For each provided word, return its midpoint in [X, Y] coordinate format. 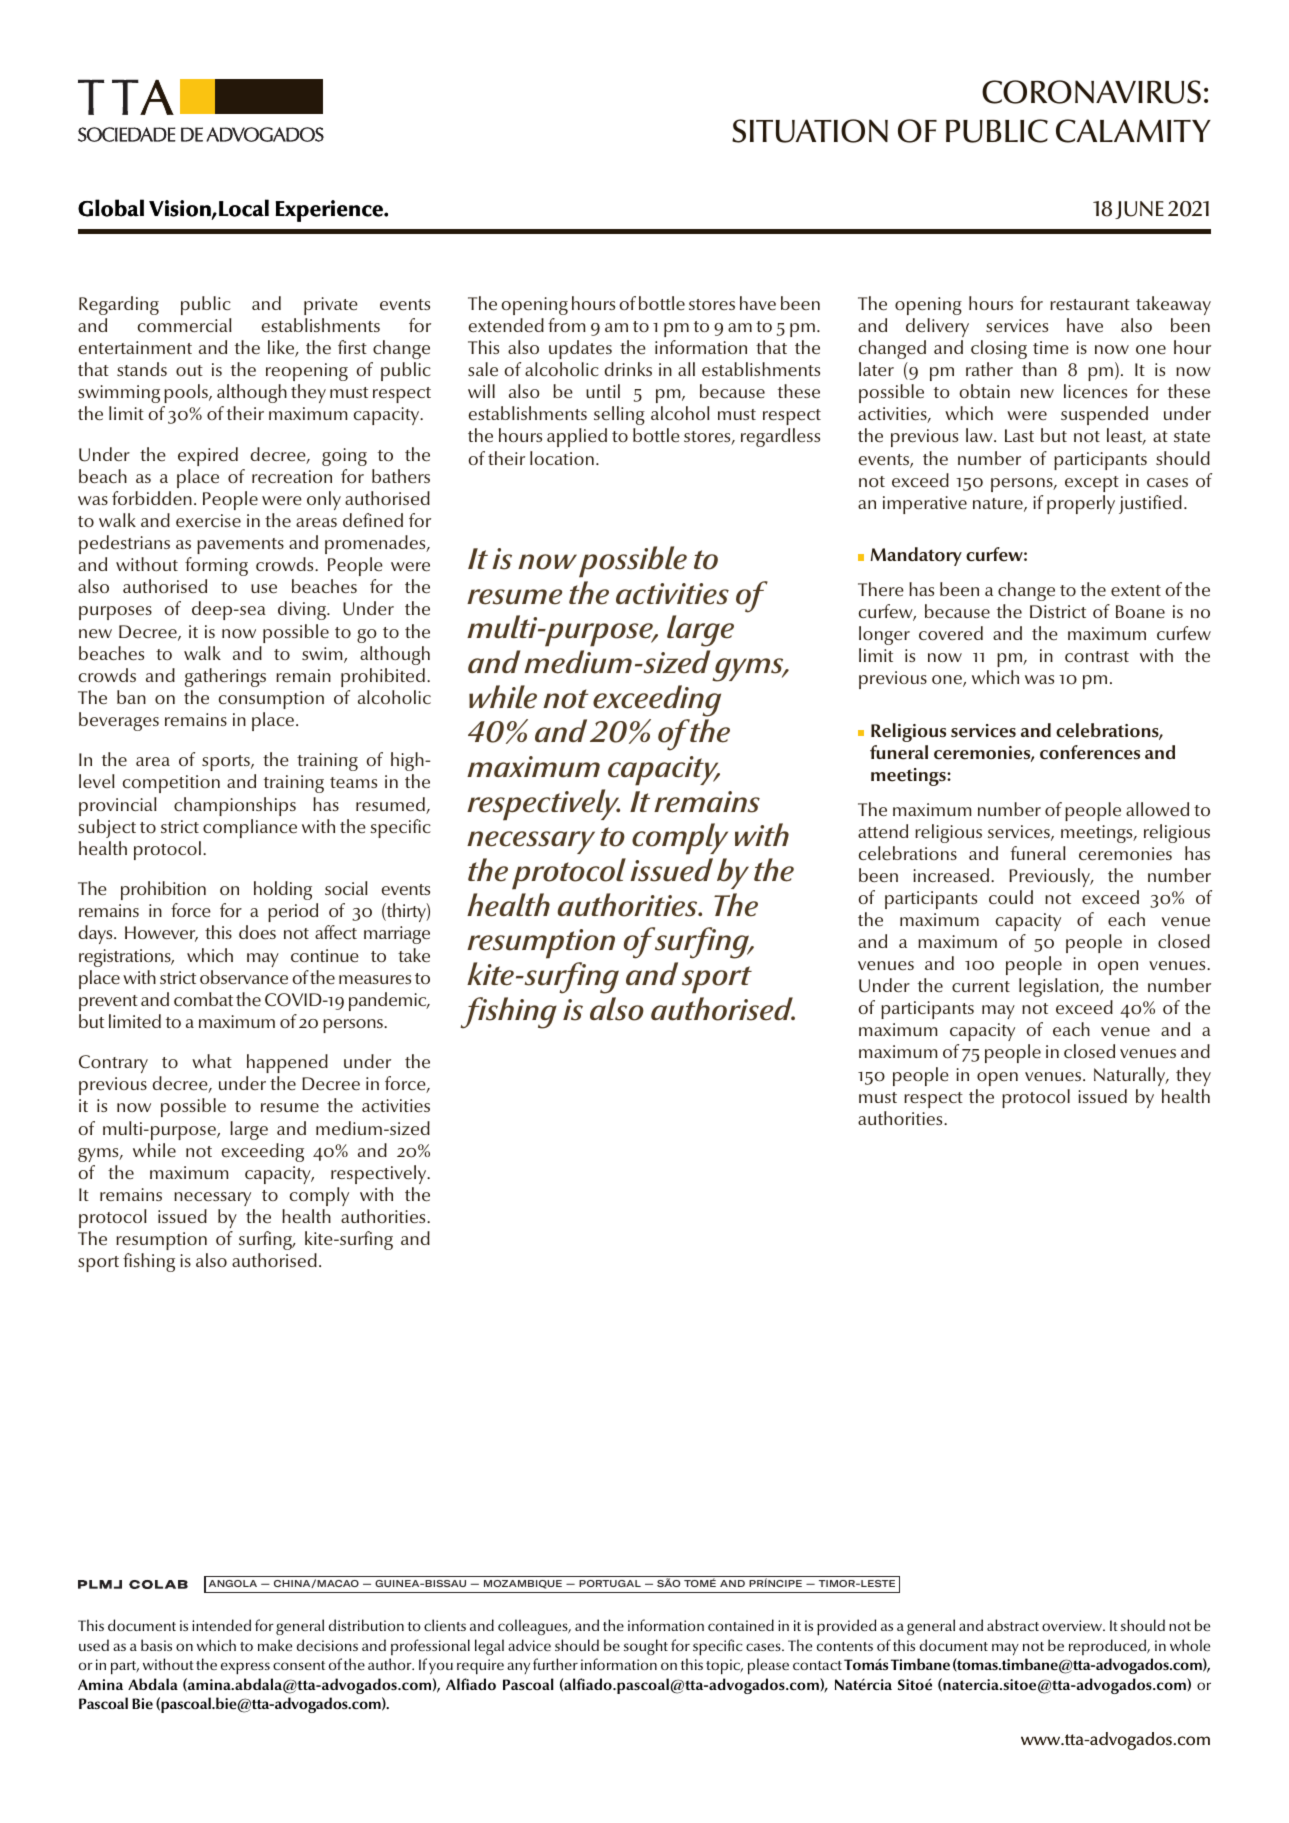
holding [283, 890]
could [1011, 897]
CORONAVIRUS [1091, 92]
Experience [330, 211]
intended [221, 1625]
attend [883, 831]
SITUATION [810, 131]
